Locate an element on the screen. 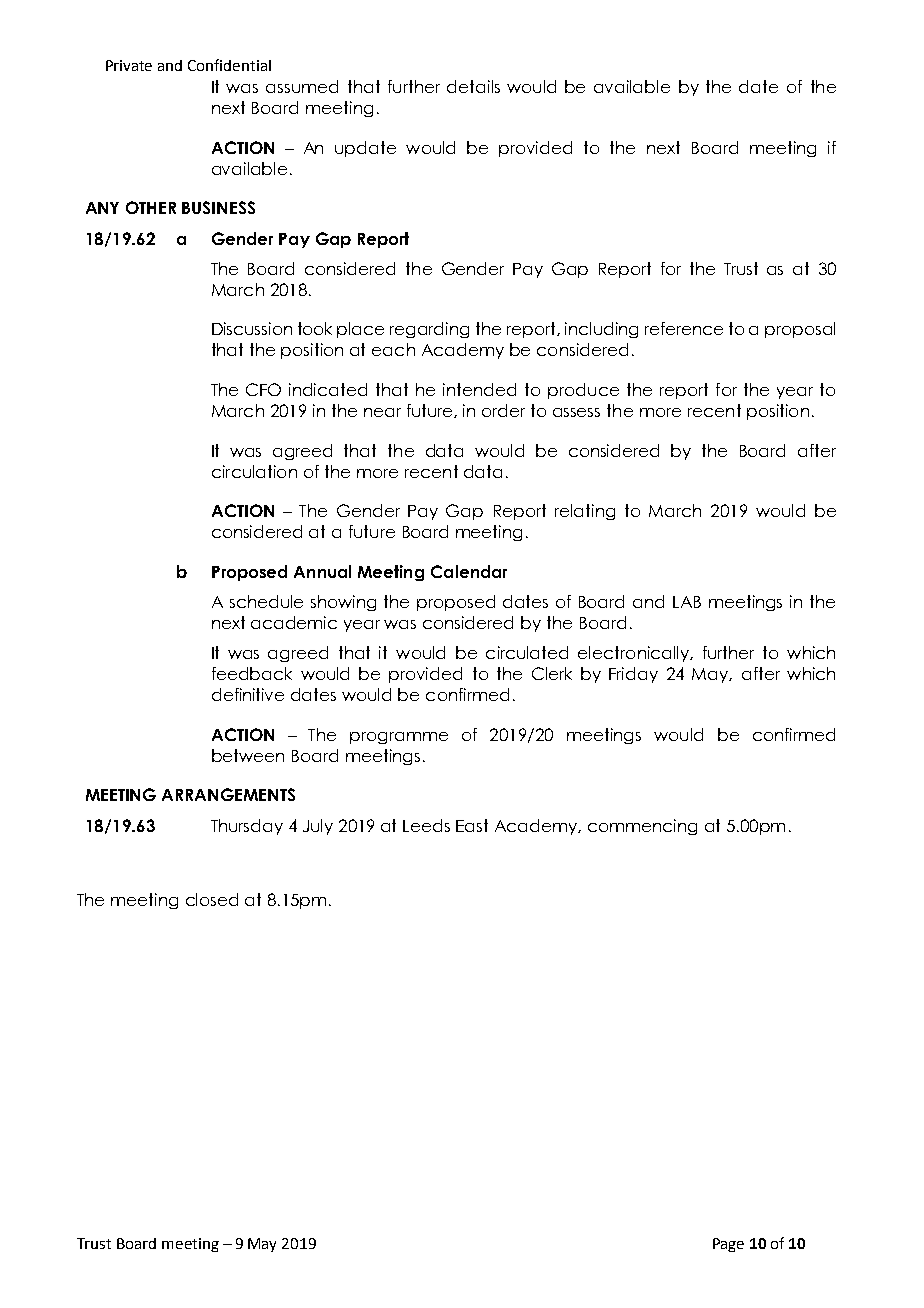  commencing is located at coordinates (642, 827).
